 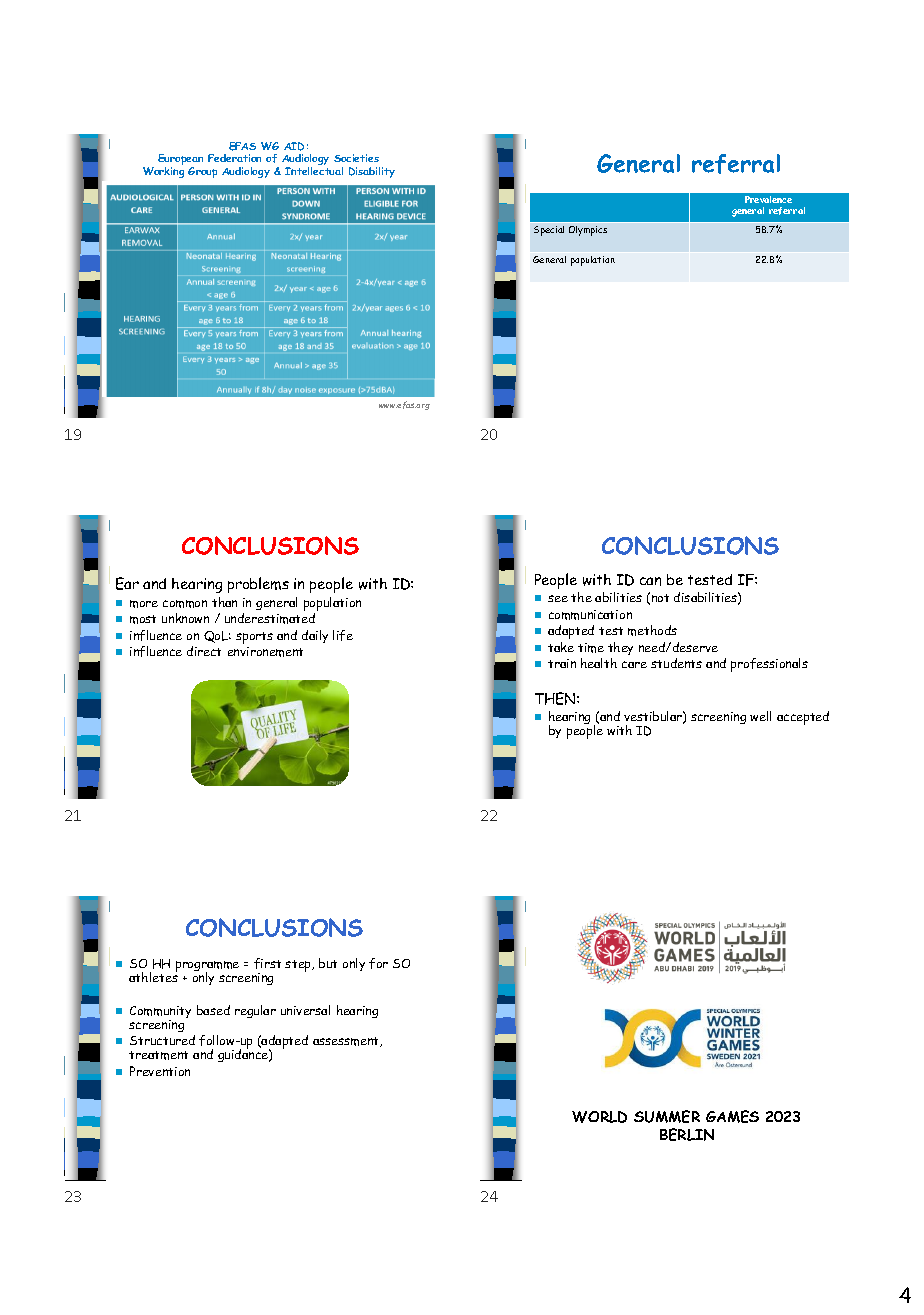 What do you see at coordinates (561, 647) in the screenshot?
I see `take` at bounding box center [561, 647].
